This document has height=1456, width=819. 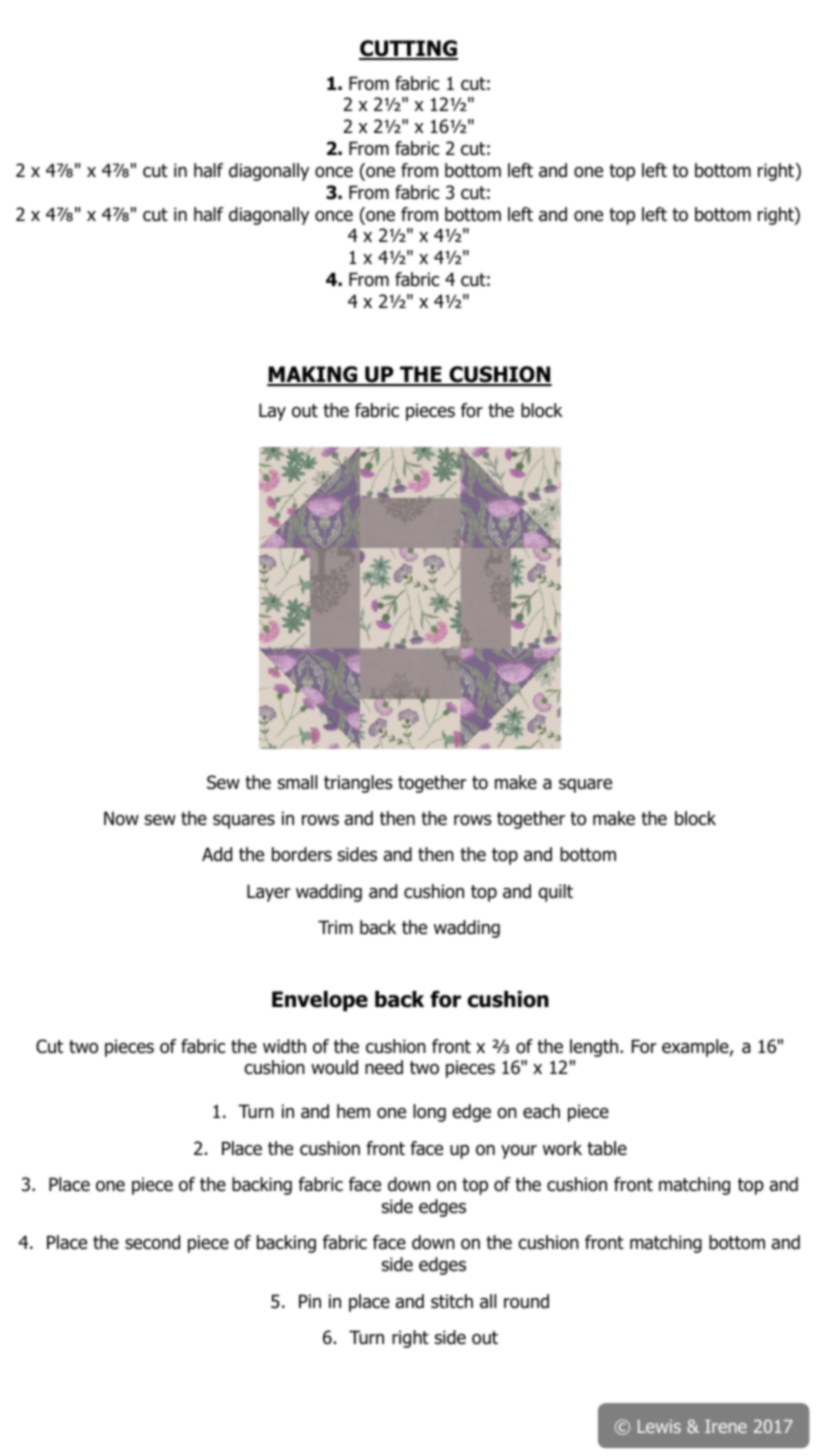 What do you see at coordinates (269, 893) in the document?
I see `Layer` at bounding box center [269, 893].
